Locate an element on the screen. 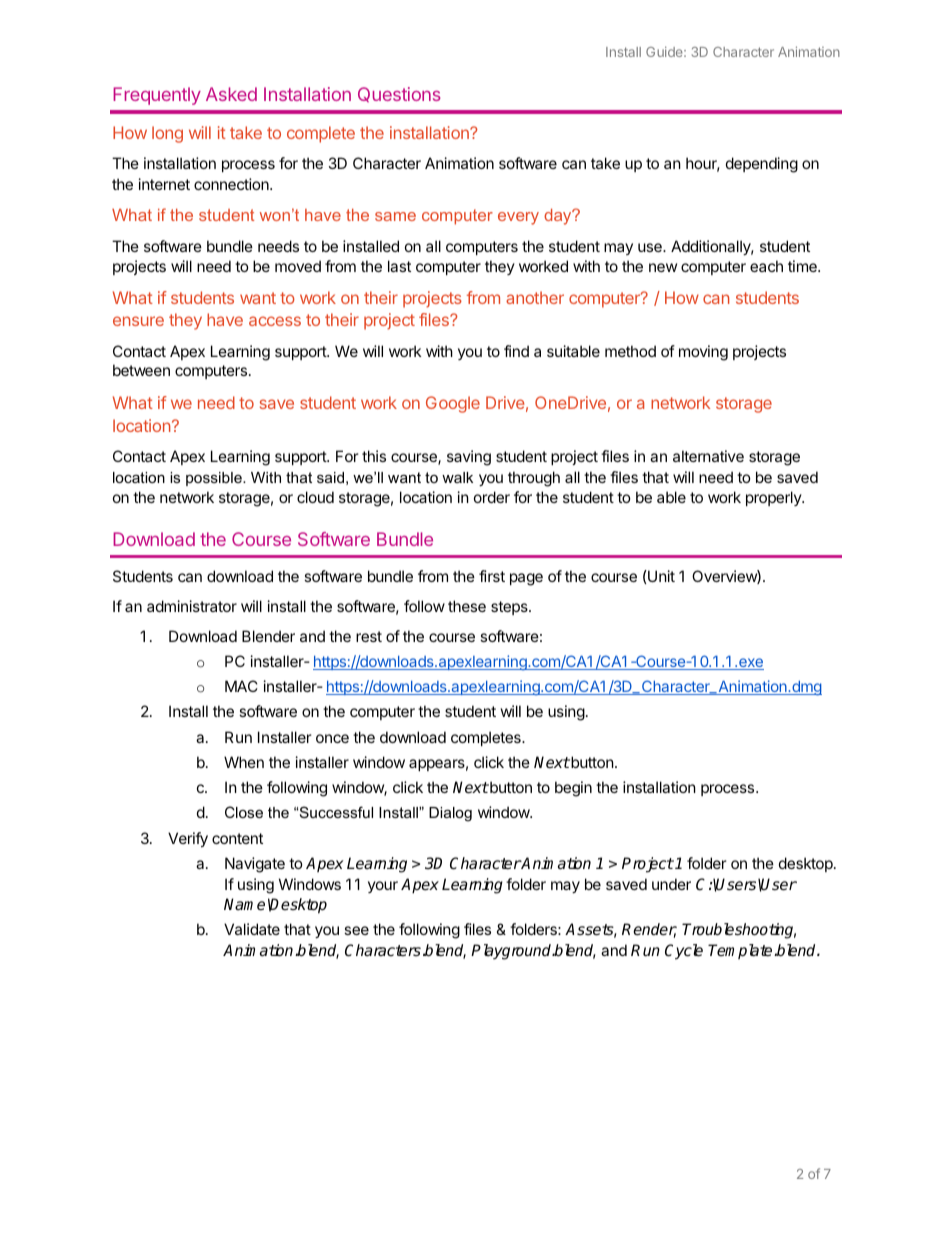 The width and height of the screenshot is (952, 1233). depending is located at coordinates (762, 165).
